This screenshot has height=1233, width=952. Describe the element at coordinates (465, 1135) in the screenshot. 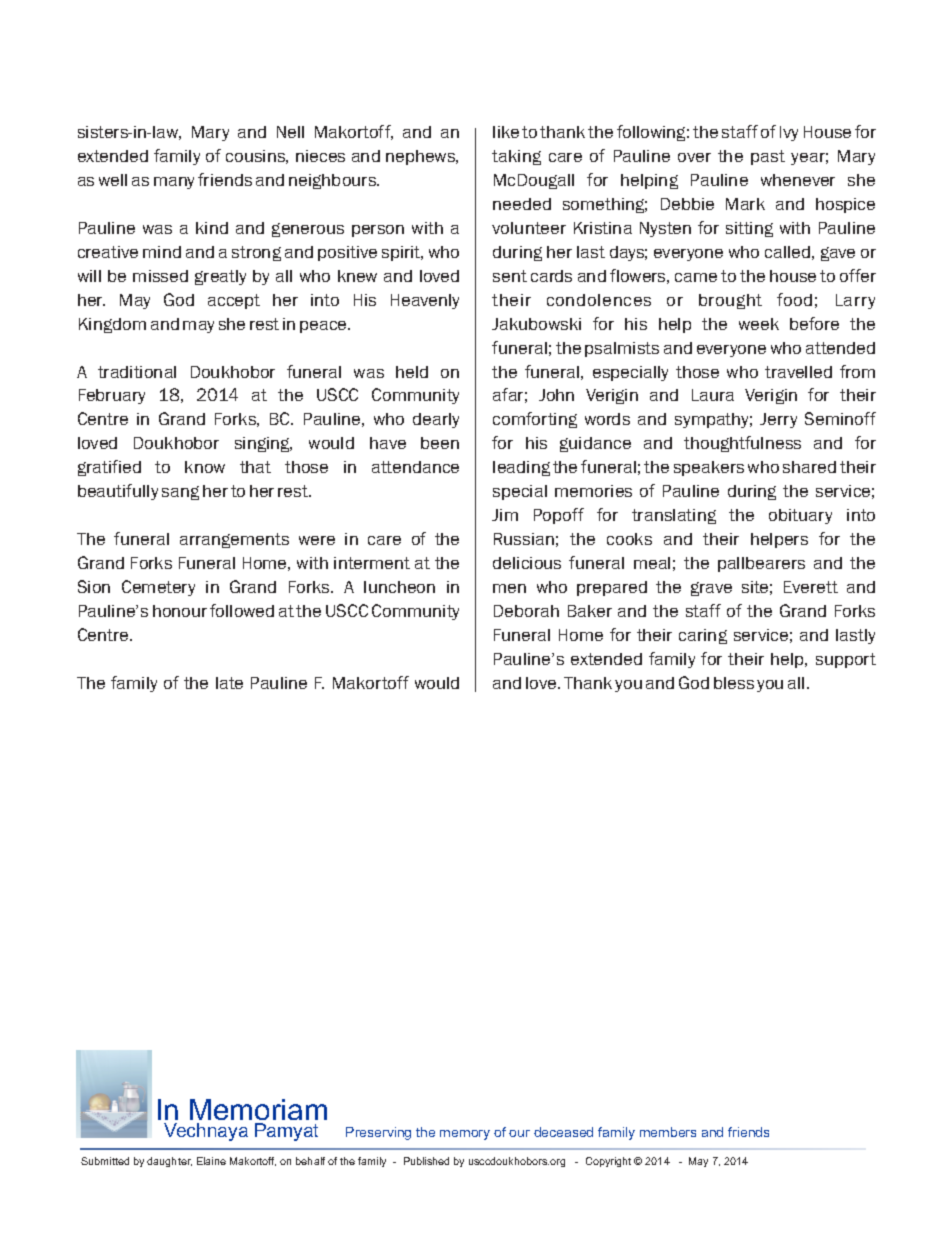

I see `memory` at that location.
